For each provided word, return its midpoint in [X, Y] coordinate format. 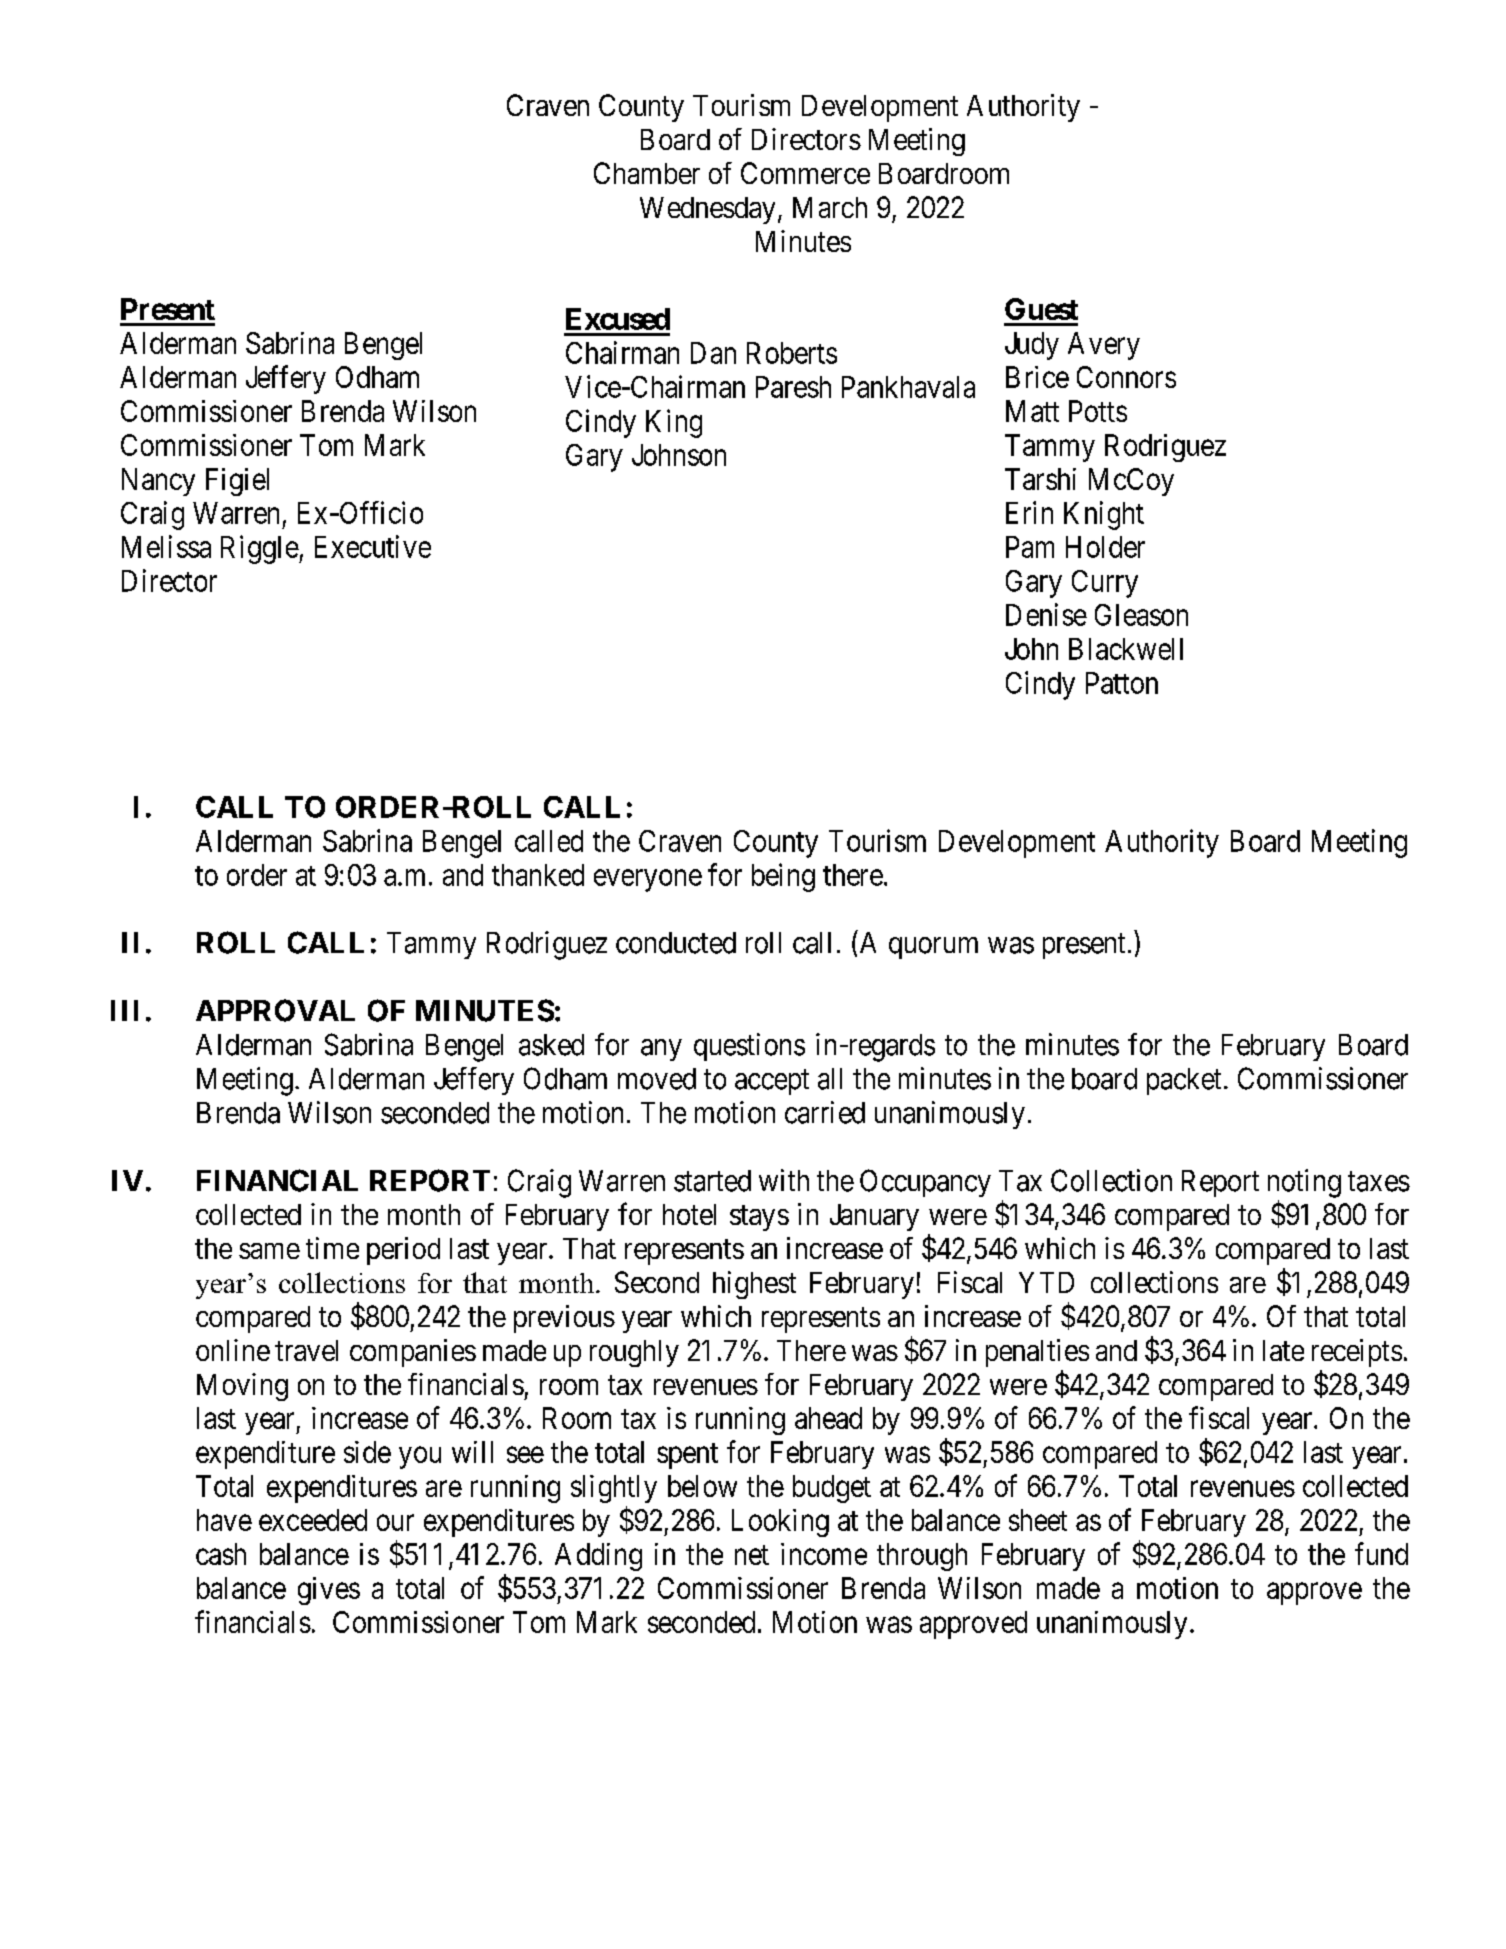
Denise [1046, 614]
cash [221, 1554]
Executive [373, 546]
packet [1184, 1081]
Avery [1104, 346]
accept [772, 1082]
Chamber [647, 173]
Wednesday [707, 210]
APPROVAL [275, 1010]
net [752, 1555]
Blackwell [1126, 649]
